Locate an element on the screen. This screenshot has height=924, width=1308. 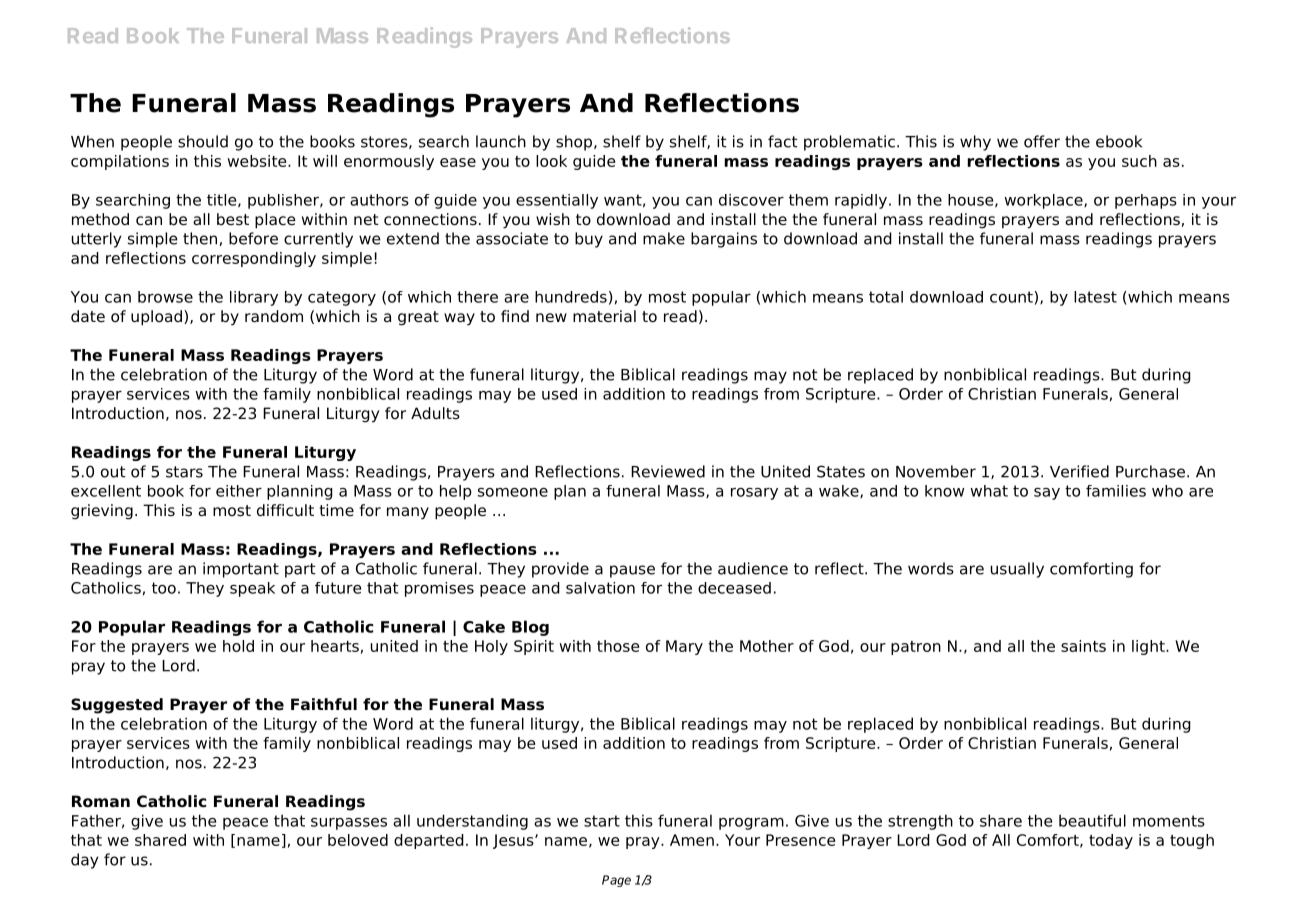
Reviewed is located at coordinates (668, 471).
